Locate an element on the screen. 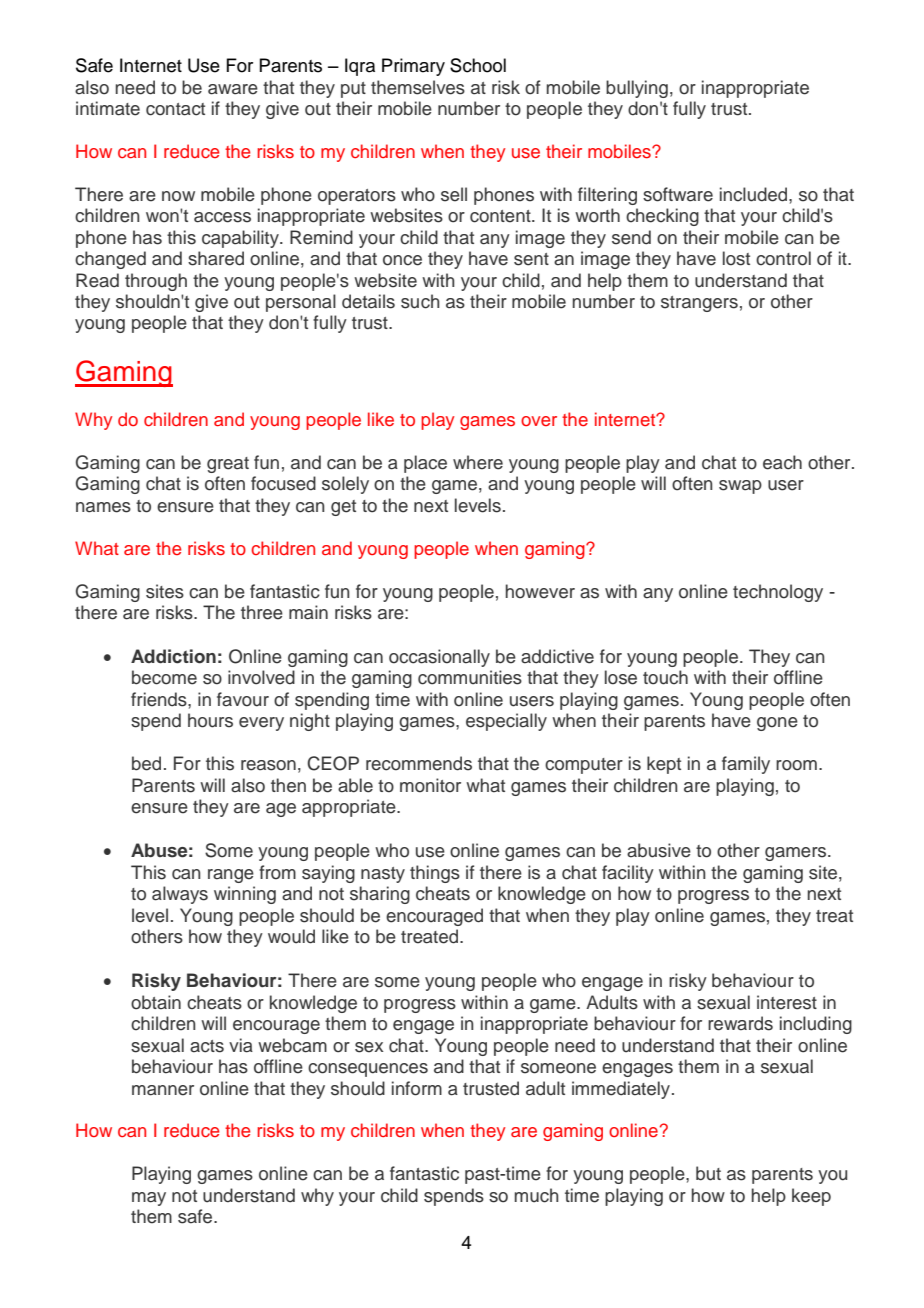 This screenshot has width=924, height=1308. Addiction is located at coordinates (173, 656).
